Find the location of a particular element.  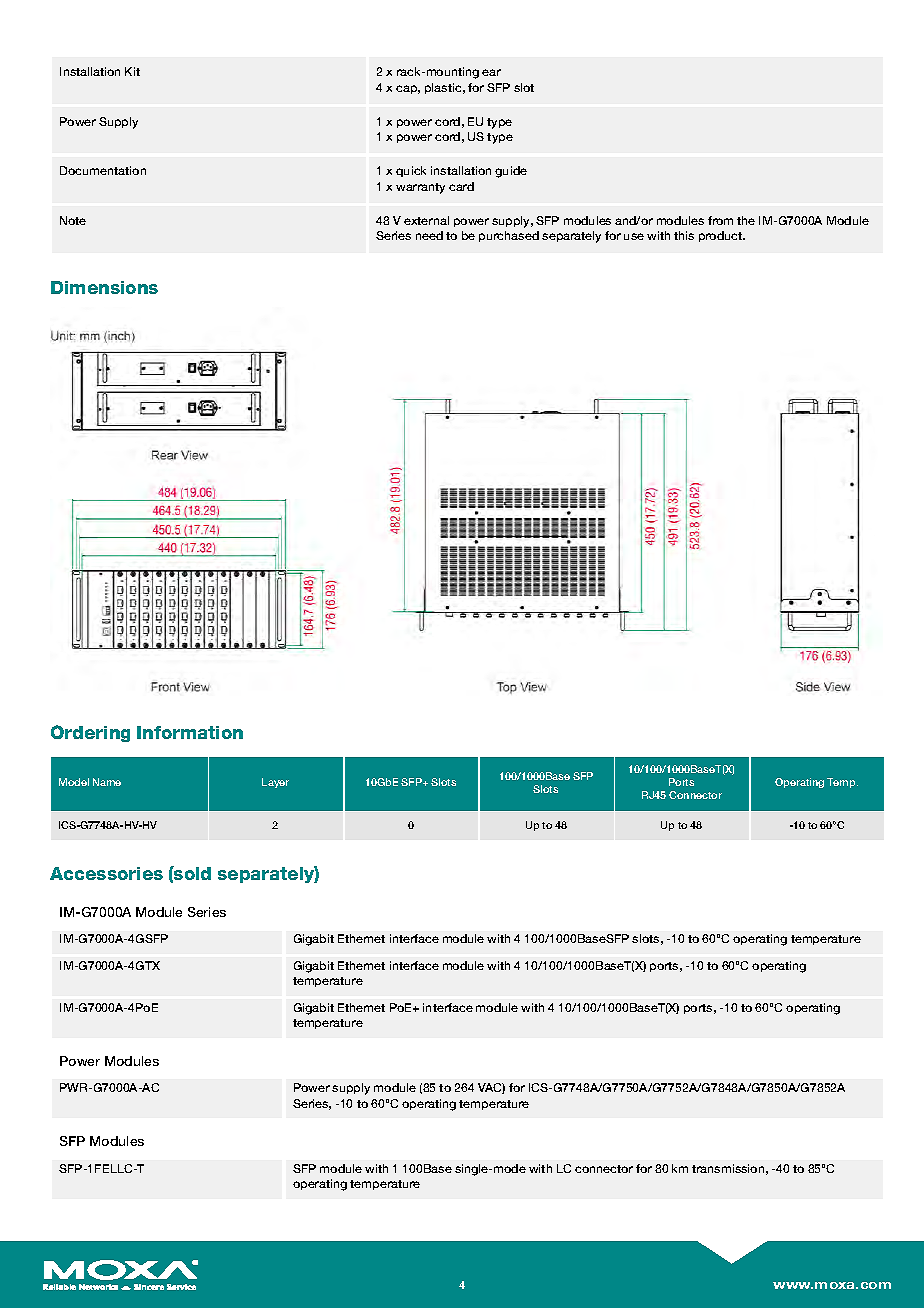

purchased is located at coordinates (509, 236).
